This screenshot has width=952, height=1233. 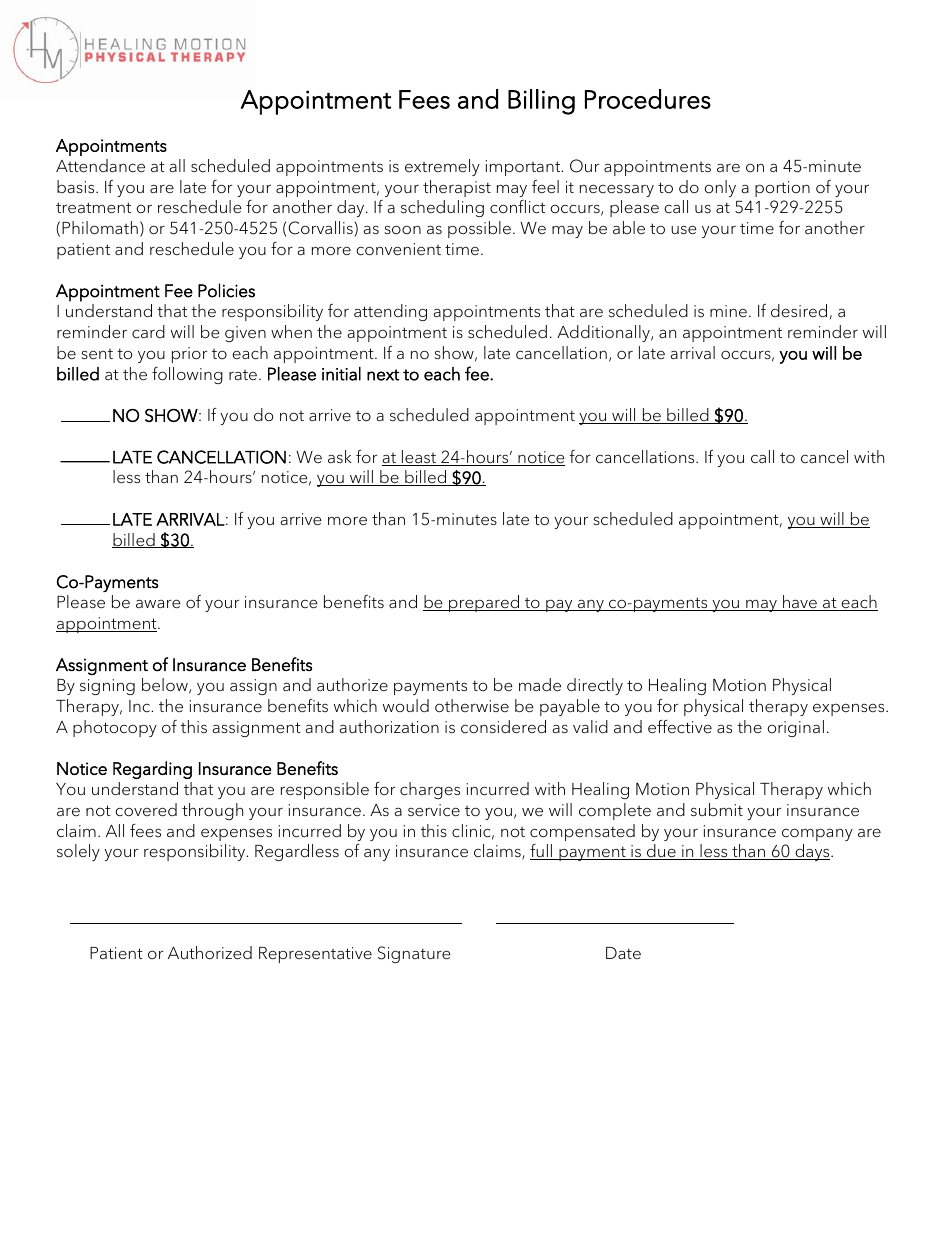 What do you see at coordinates (442, 167) in the screenshot?
I see `extremely` at bounding box center [442, 167].
